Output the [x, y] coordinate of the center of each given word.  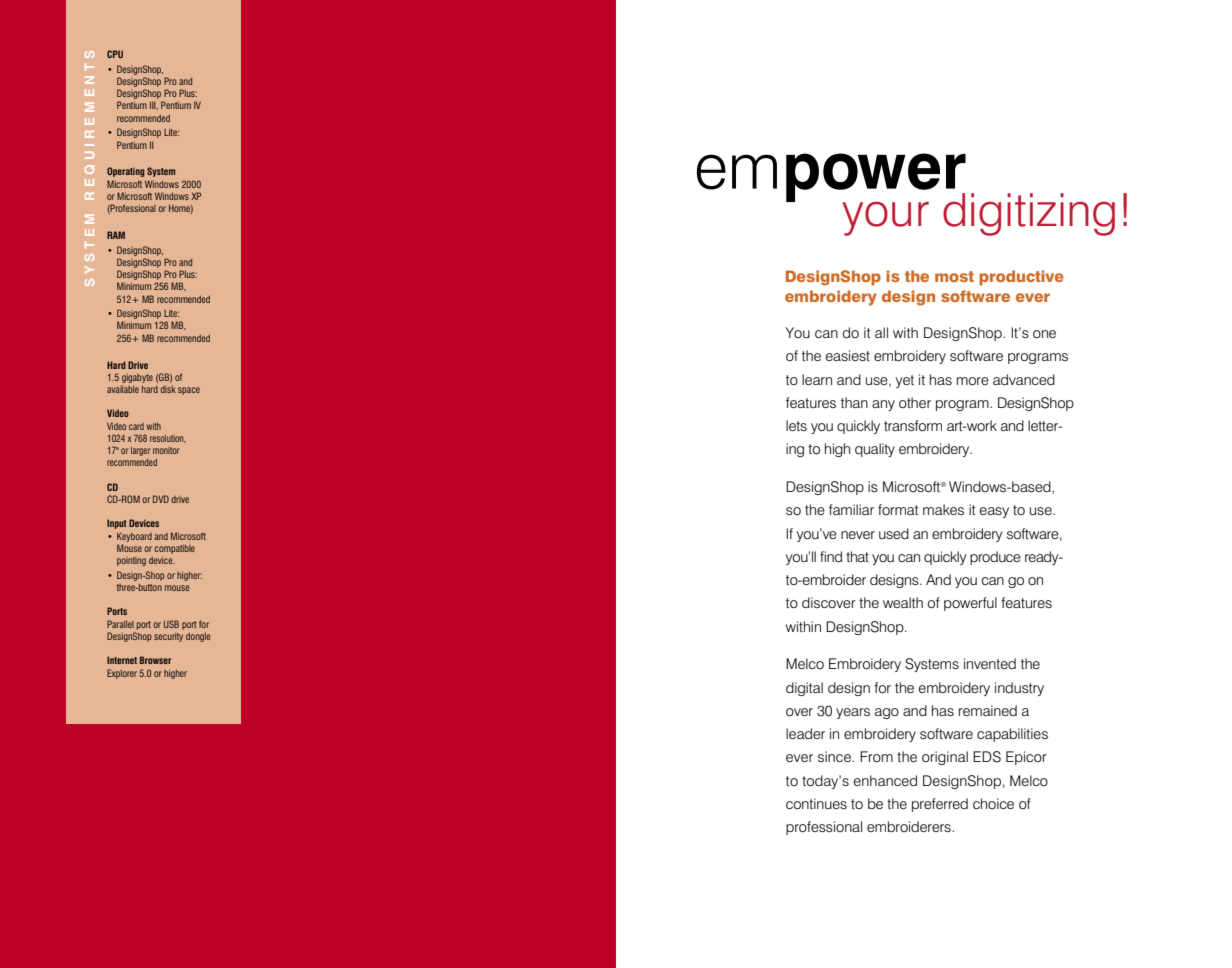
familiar [851, 509]
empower [831, 179]
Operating [126, 172]
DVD [161, 499]
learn [817, 379]
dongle [198, 637]
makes [943, 509]
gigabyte [137, 378]
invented [990, 663]
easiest [848, 355]
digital [804, 689]
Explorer [122, 674]
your [885, 218]
